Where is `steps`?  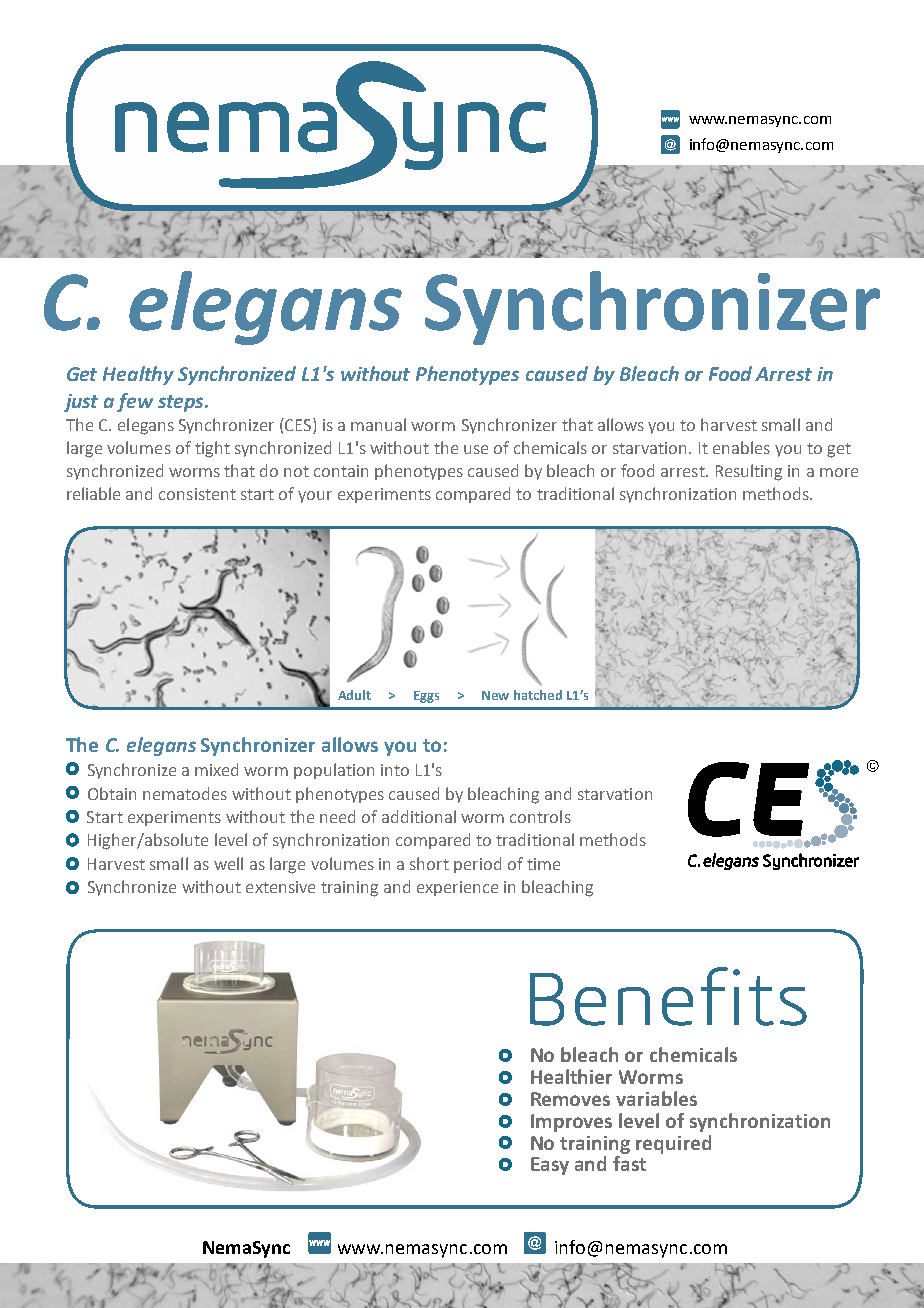 steps is located at coordinates (182, 403).
